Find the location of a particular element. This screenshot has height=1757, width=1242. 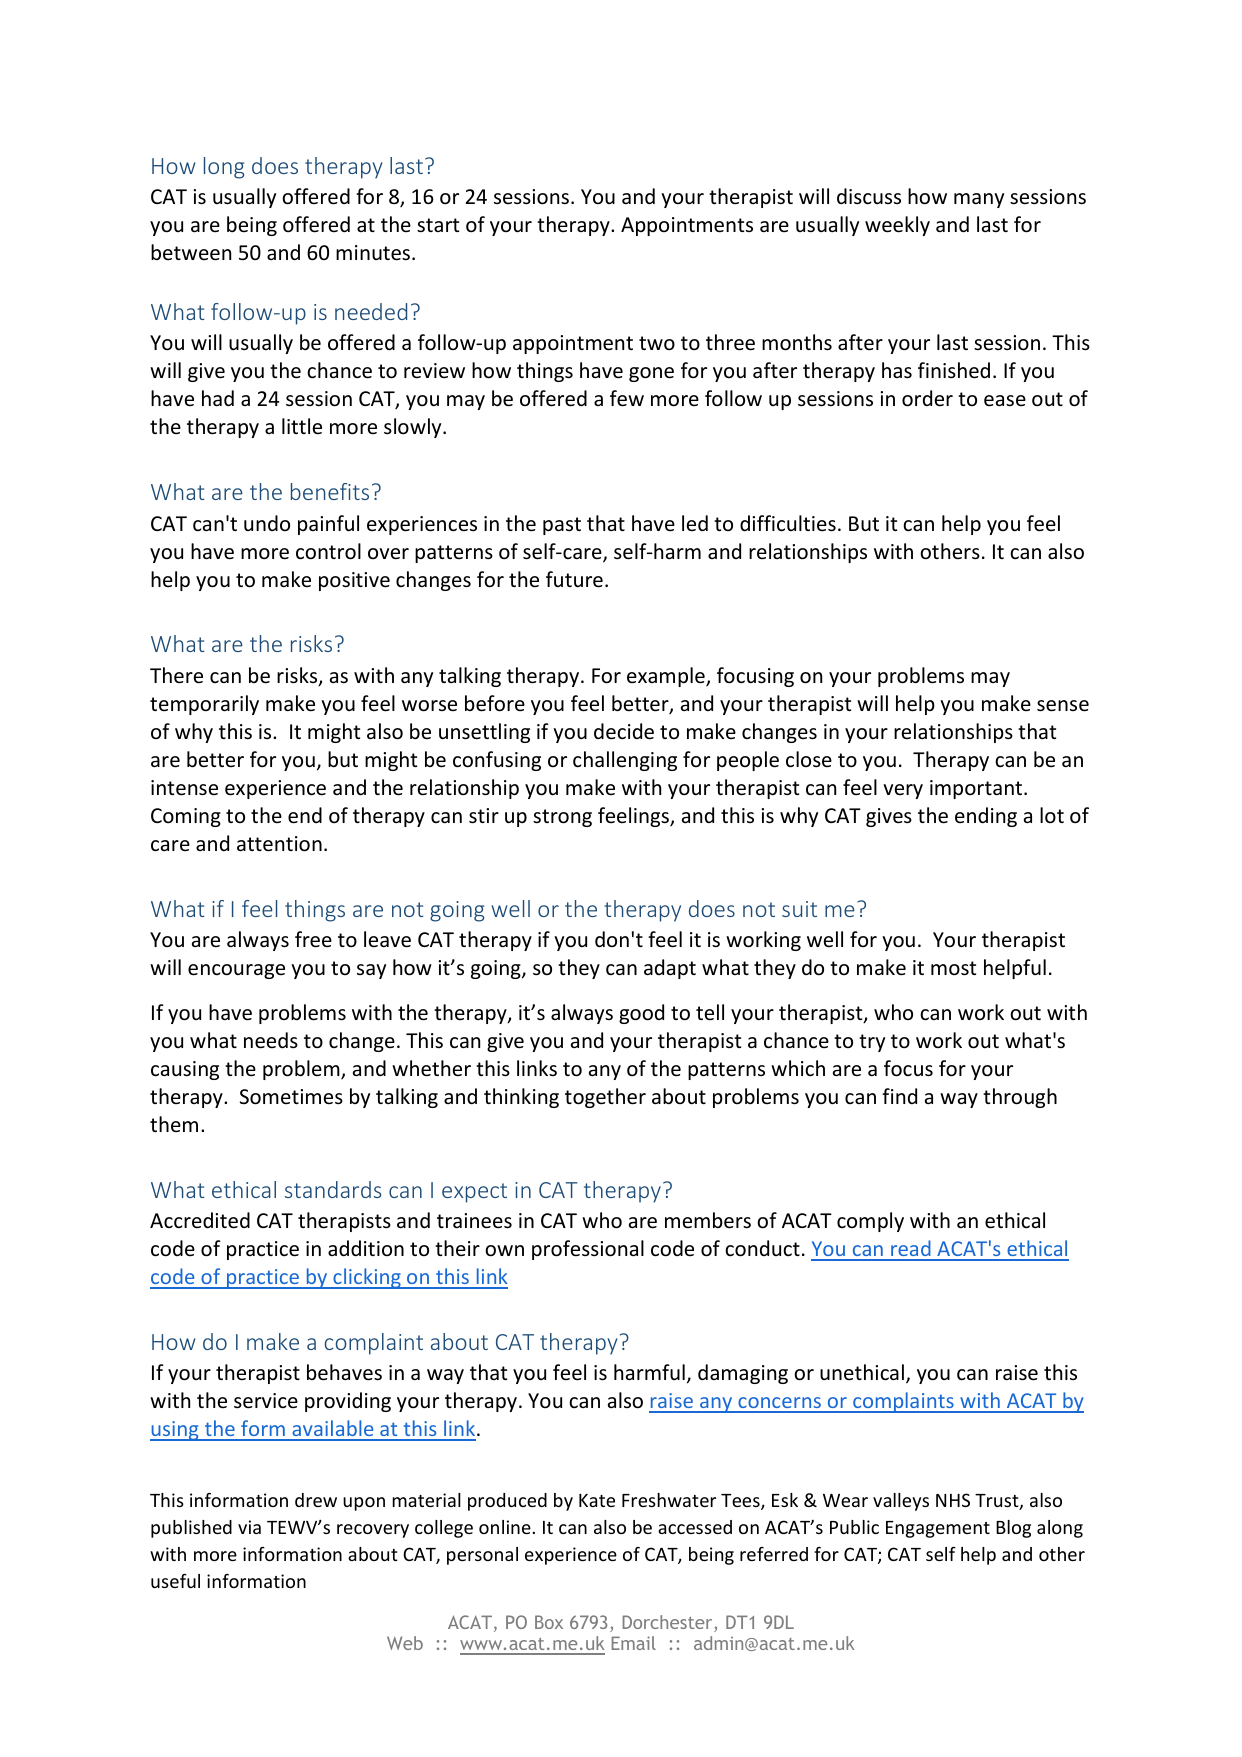

between is located at coordinates (191, 252).
